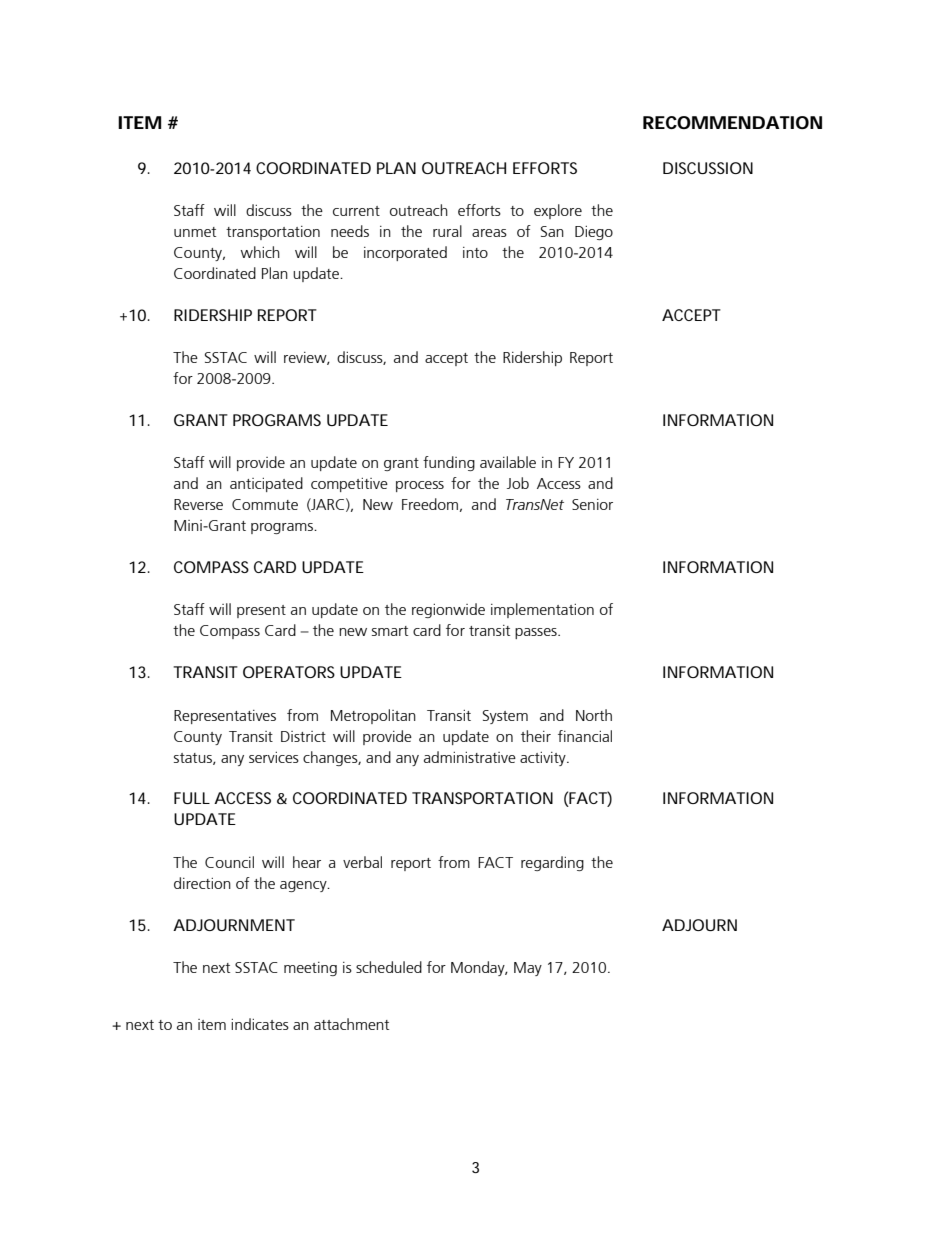 This screenshot has width=952, height=1233. I want to click on May, so click(528, 969).
